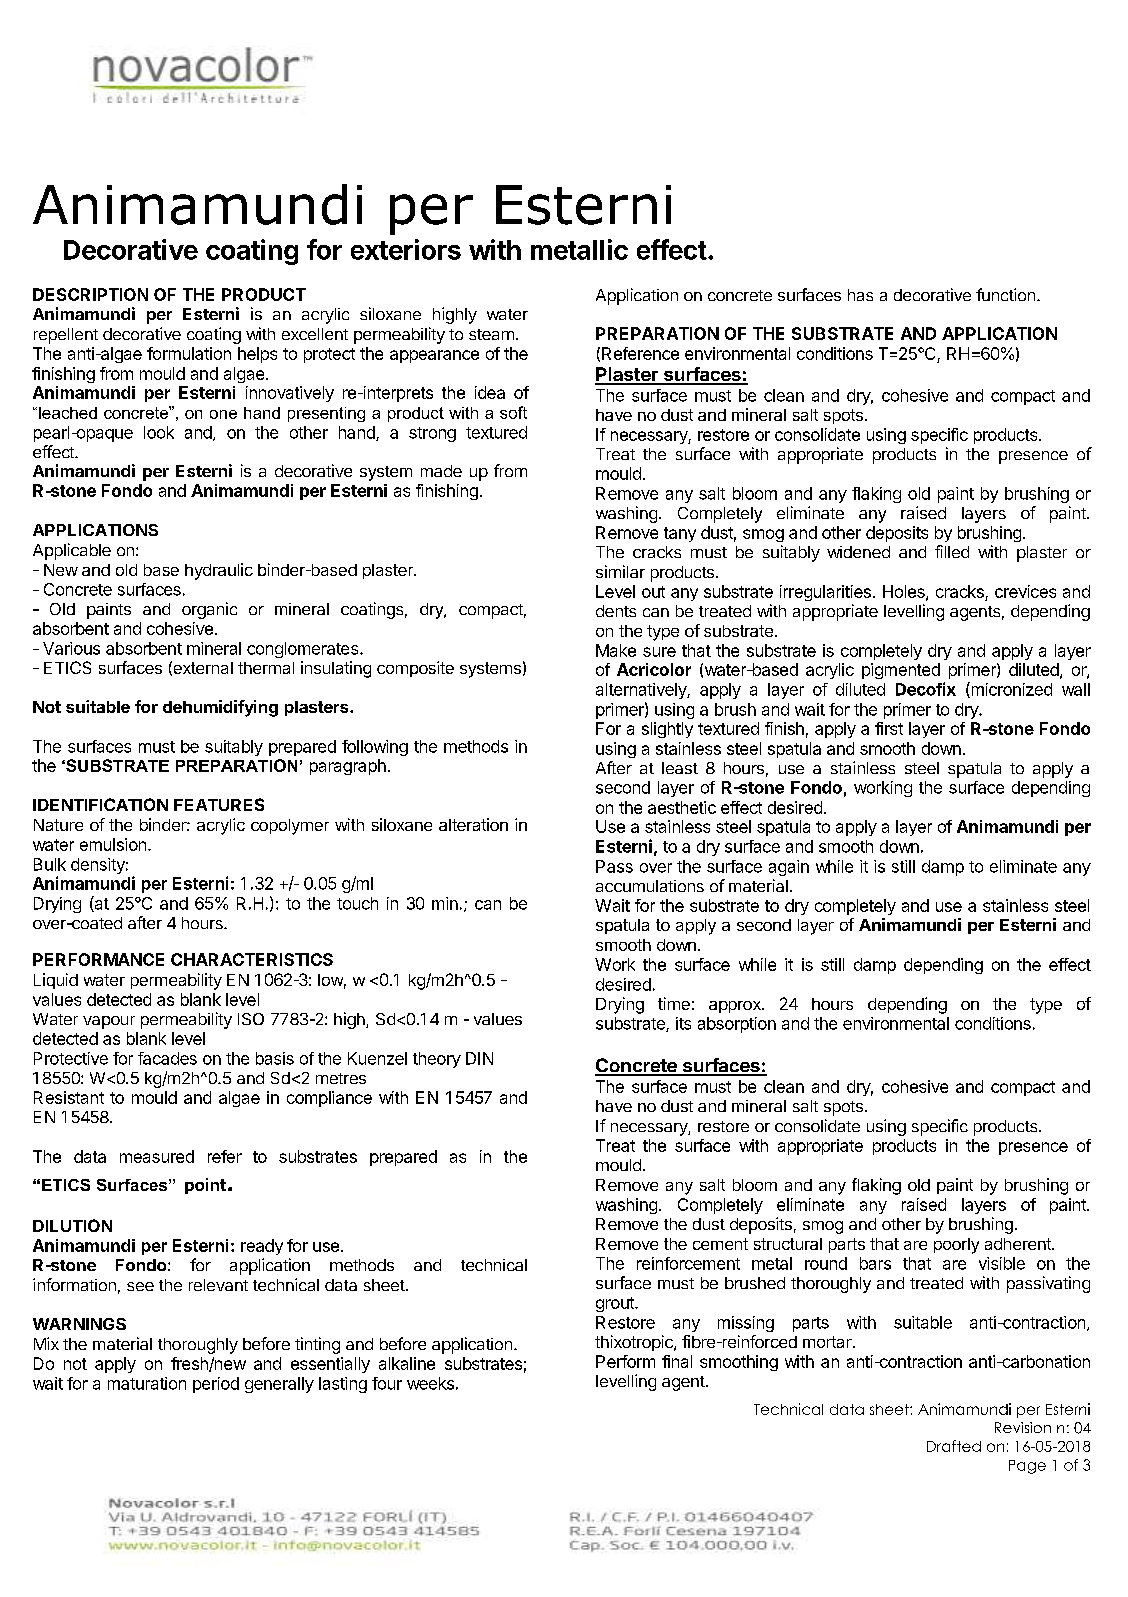 This document has width=1128, height=1597. Describe the element at coordinates (954, 1446) in the document. I see `Drafted` at that location.
